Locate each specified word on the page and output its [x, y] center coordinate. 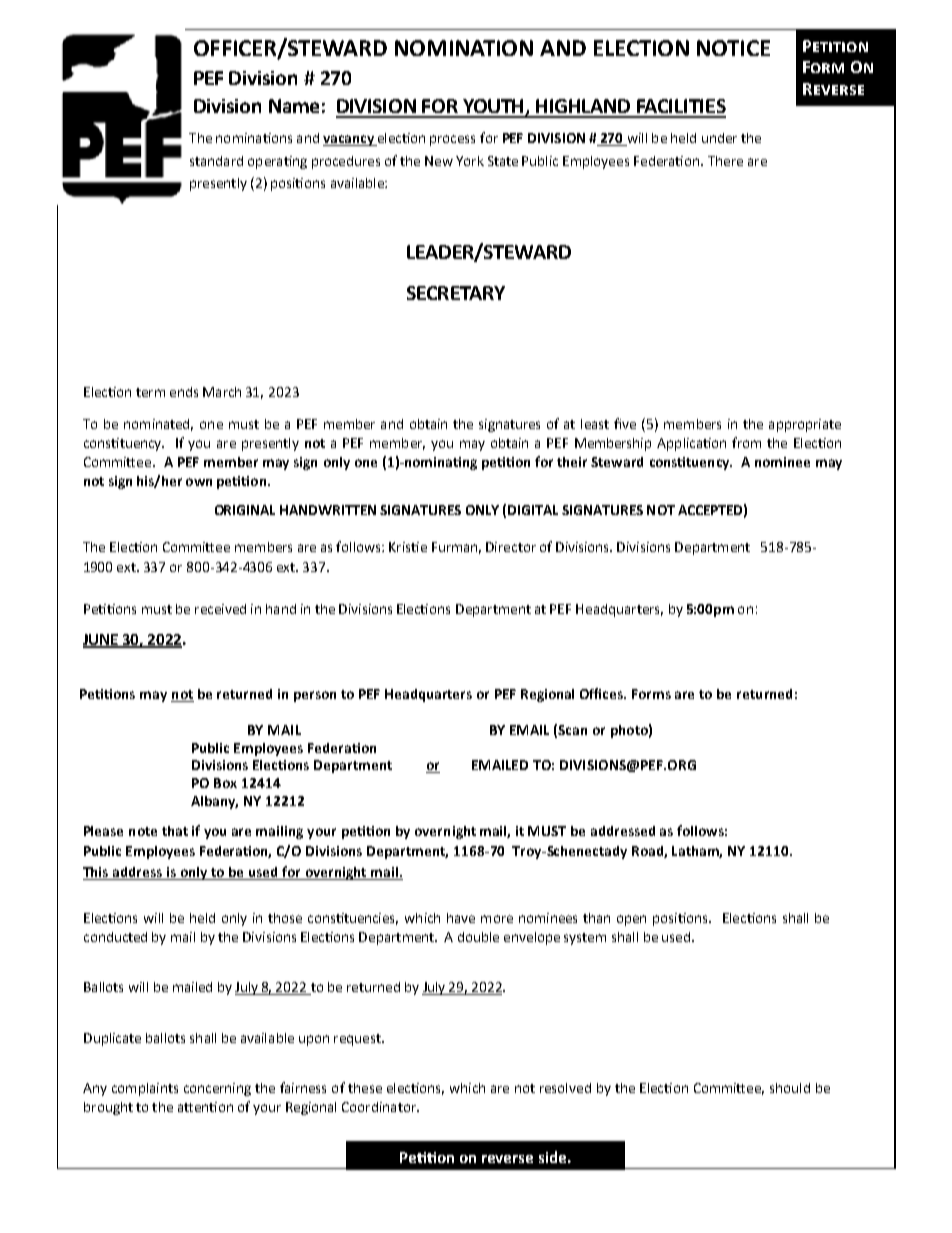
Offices [603, 693]
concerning [217, 1089]
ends [184, 392]
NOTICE [733, 48]
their [572, 462]
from [746, 442]
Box [225, 783]
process [452, 140]
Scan [572, 730]
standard [216, 161]
